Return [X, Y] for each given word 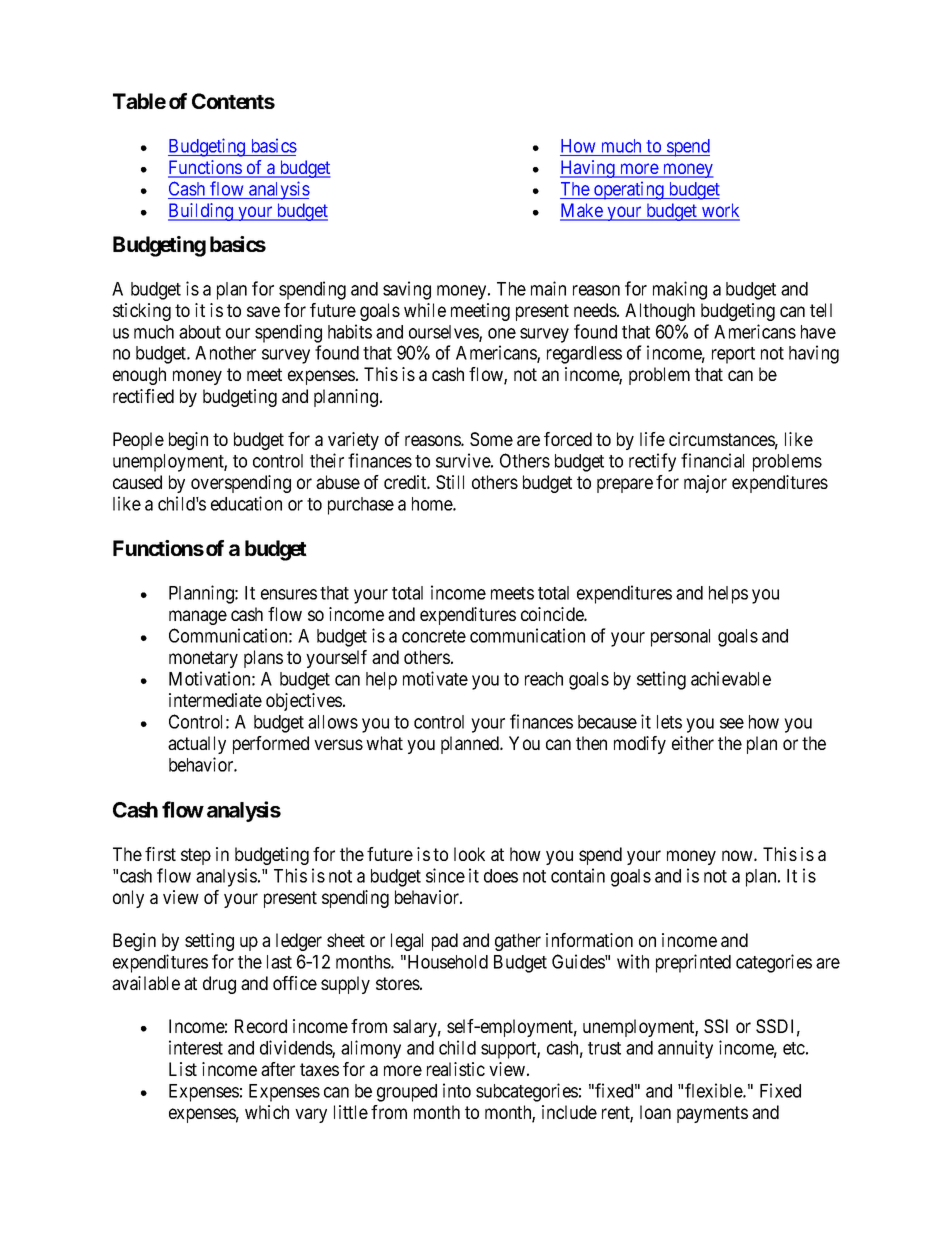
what [384, 743]
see [732, 723]
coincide [553, 614]
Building [201, 212]
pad [445, 942]
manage [198, 617]
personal [680, 638]
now [738, 855]
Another [225, 353]
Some [491, 439]
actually [197, 745]
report [733, 355]
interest [196, 1047]
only [128, 899]
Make [582, 211]
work [720, 211]
